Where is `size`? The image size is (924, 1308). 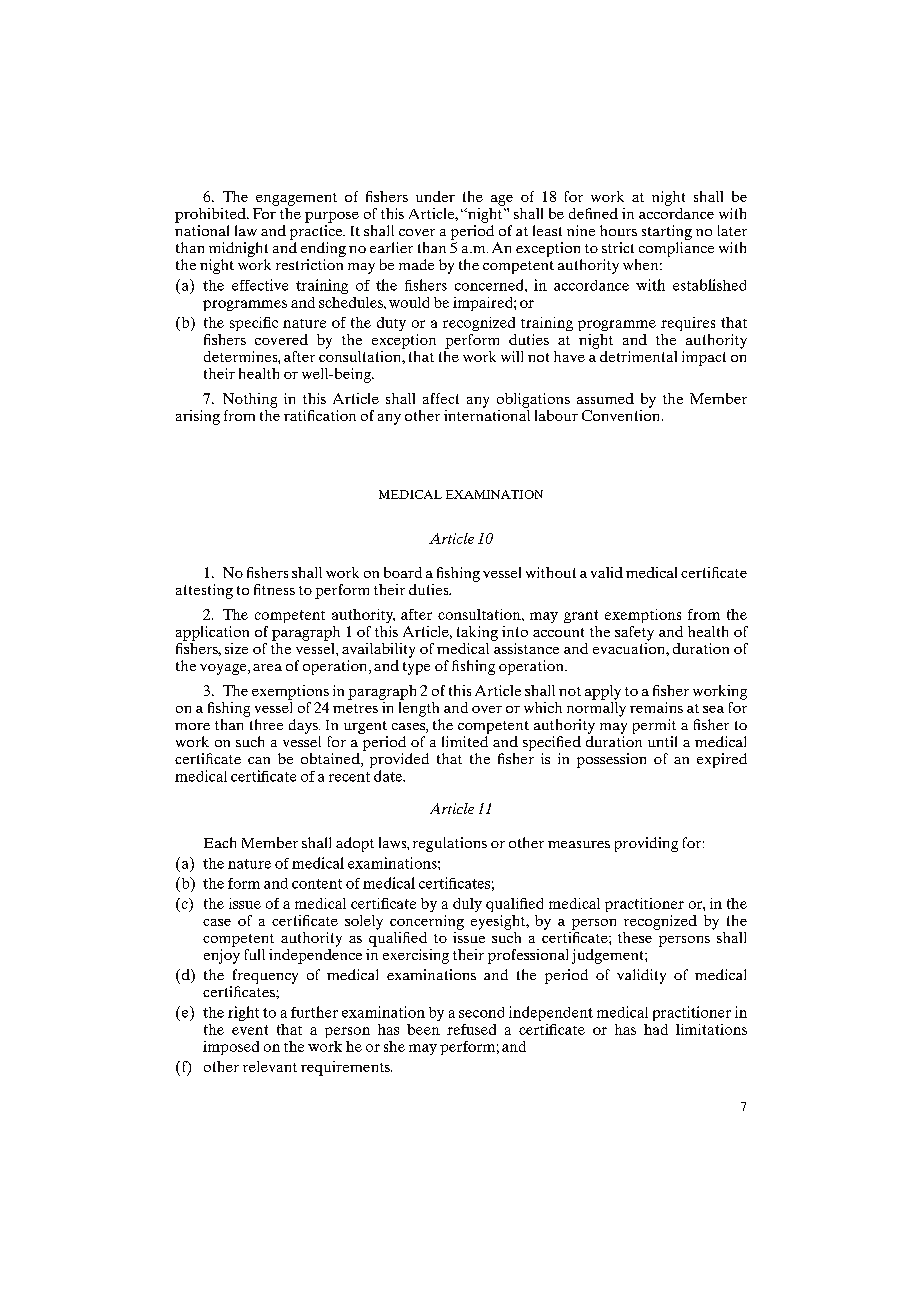 size is located at coordinates (236, 648).
